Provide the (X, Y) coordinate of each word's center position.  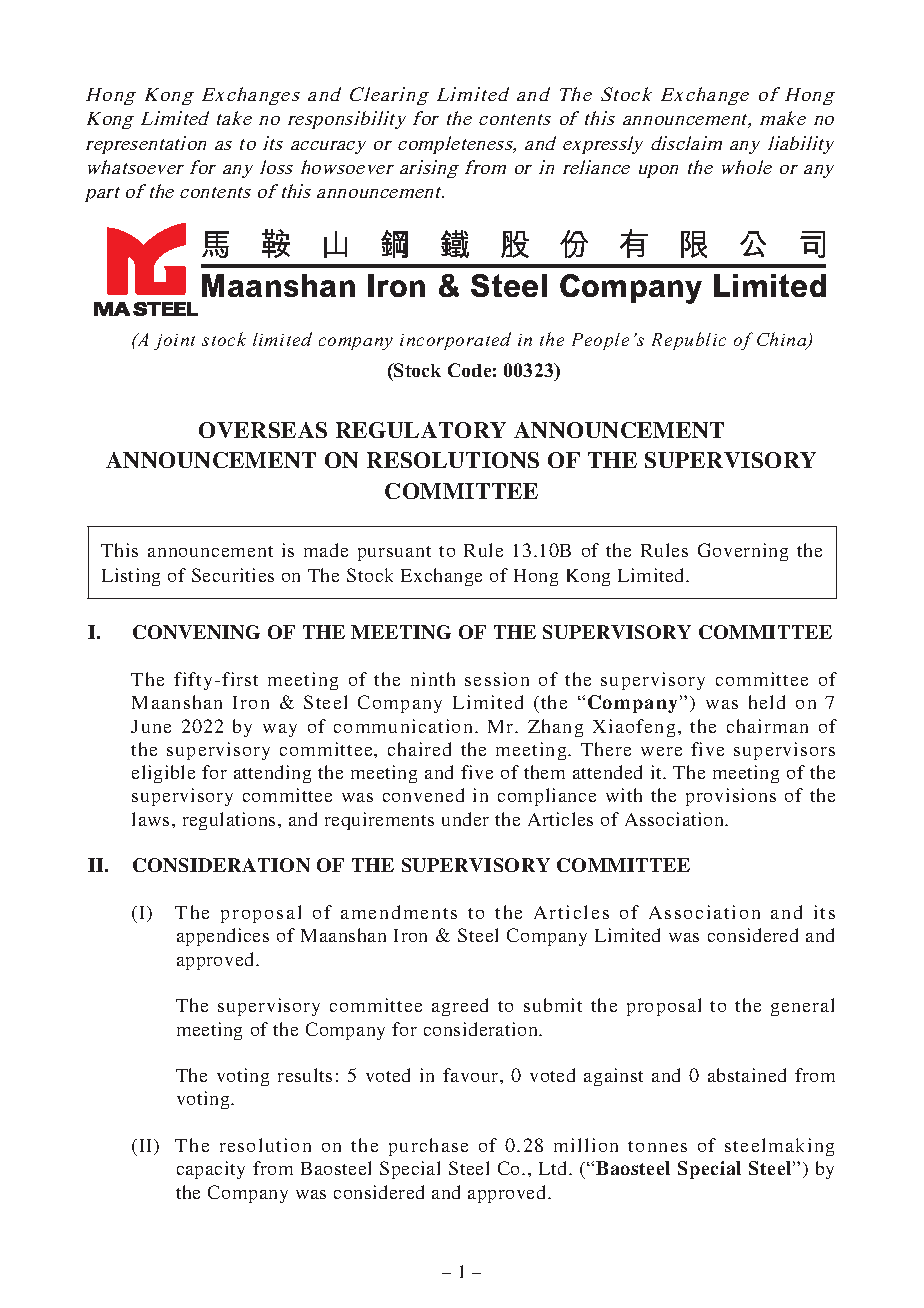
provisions (731, 797)
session (497, 679)
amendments (399, 912)
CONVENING (196, 632)
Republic (689, 341)
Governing (743, 552)
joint (174, 342)
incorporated (455, 341)
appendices (223, 937)
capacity (211, 1170)
